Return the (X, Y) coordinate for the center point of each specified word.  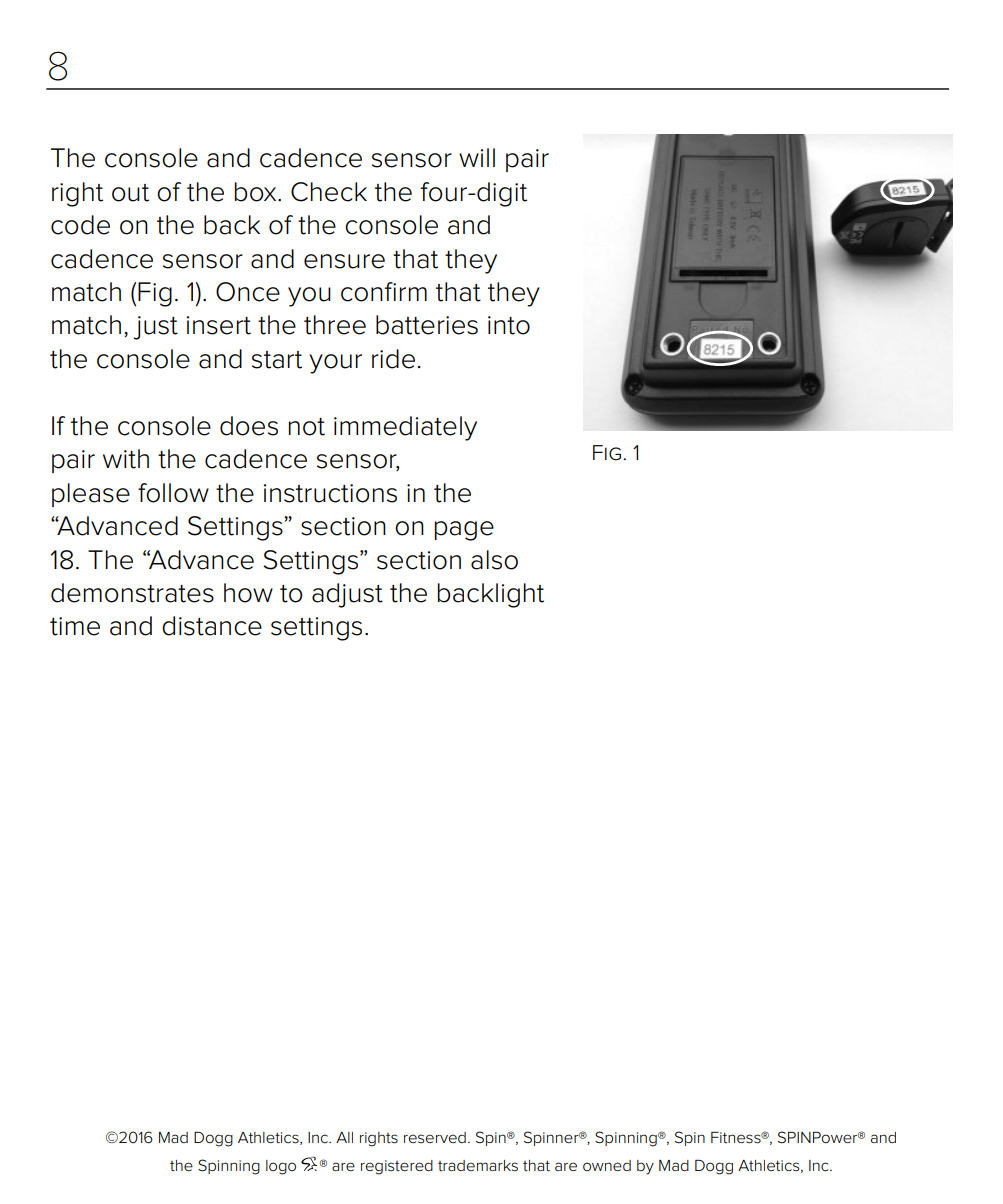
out (130, 193)
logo (281, 1167)
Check (329, 192)
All (344, 1137)
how (248, 593)
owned (607, 1165)
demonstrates (132, 593)
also (494, 560)
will (477, 157)
